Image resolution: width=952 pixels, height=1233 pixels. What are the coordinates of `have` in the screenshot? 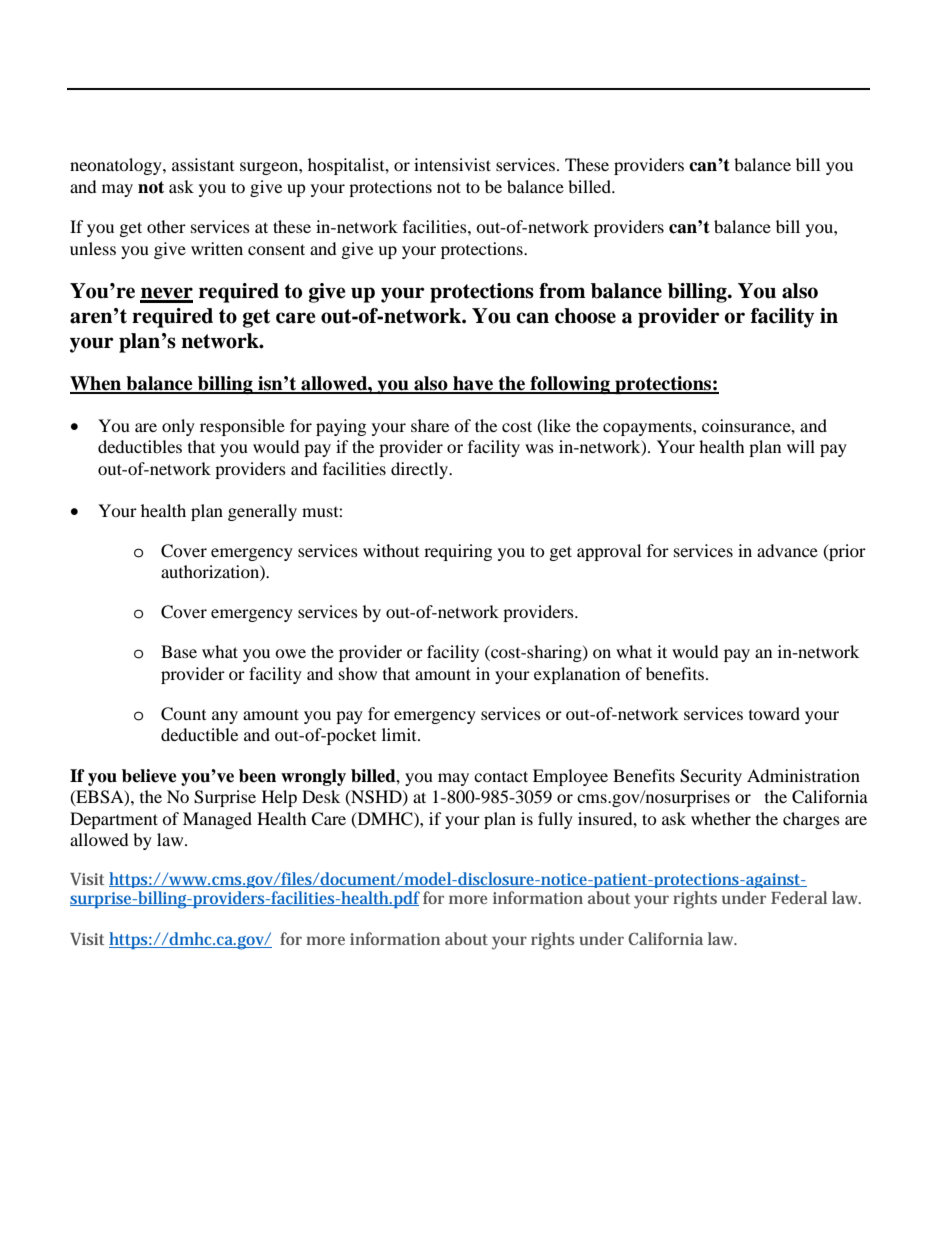 It's located at (473, 384).
